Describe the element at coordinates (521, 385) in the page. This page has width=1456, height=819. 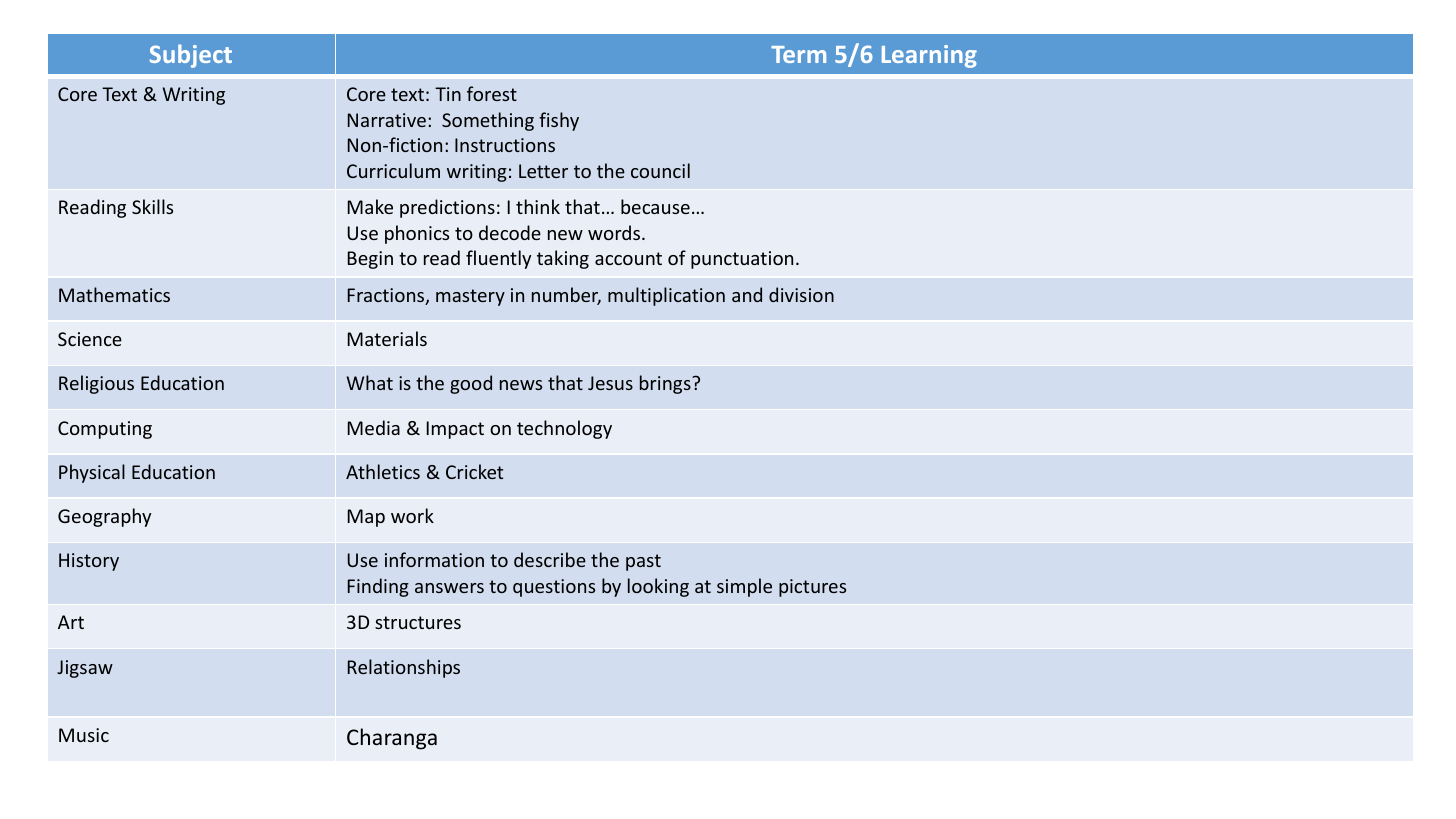
I see `news` at that location.
